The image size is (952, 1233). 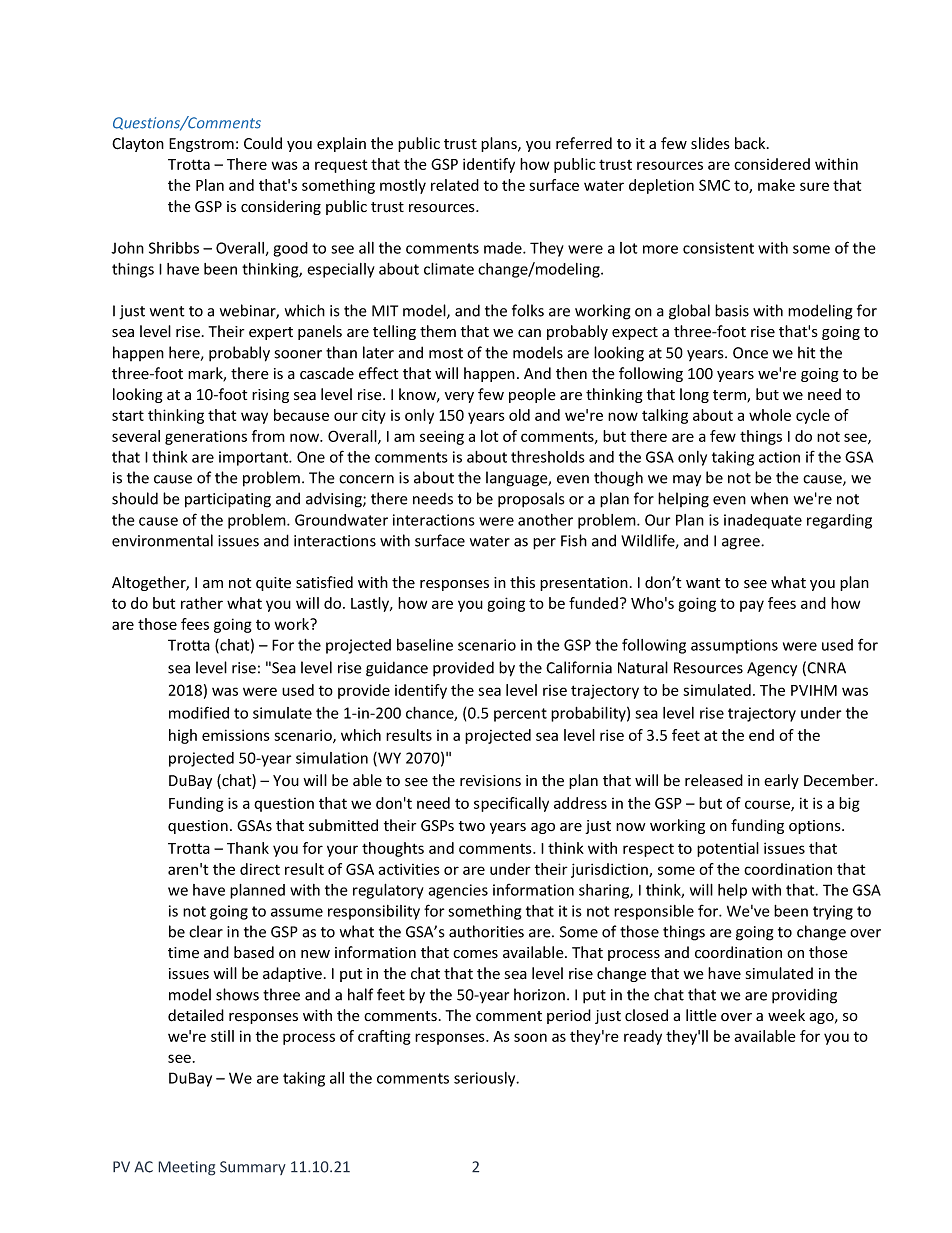 I want to click on very, so click(x=459, y=397).
